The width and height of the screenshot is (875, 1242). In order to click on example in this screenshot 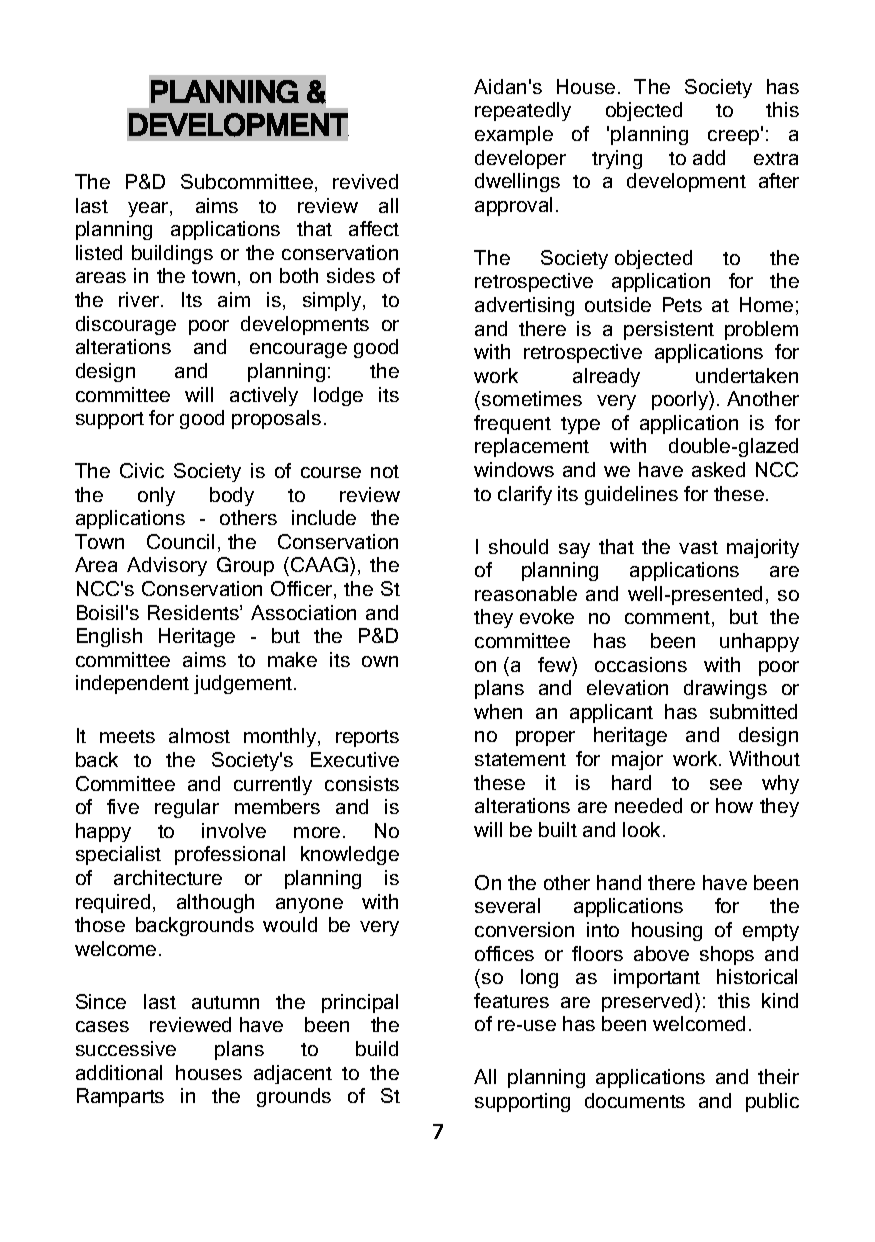, I will do `click(514, 135)`.
